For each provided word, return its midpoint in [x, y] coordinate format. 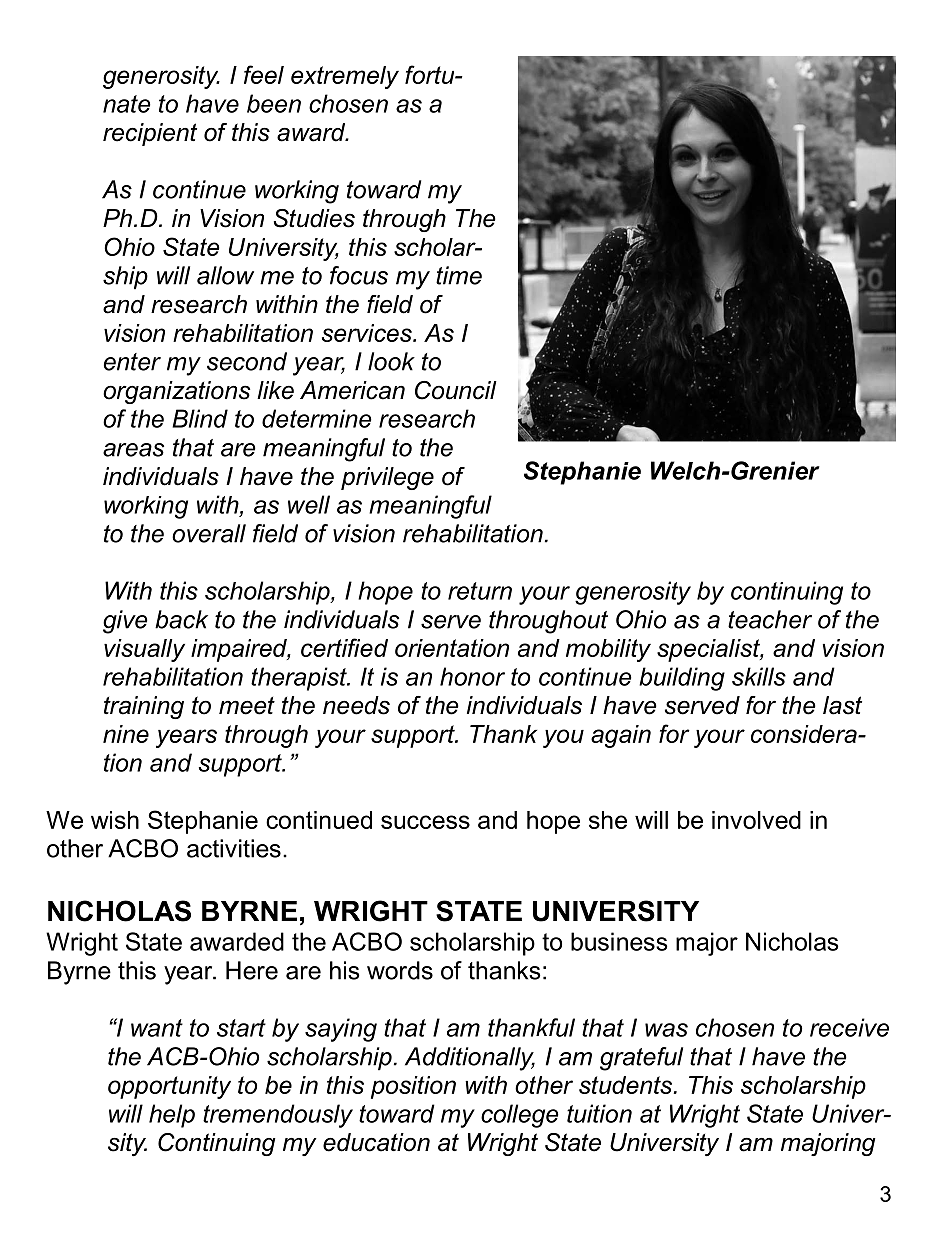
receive [849, 1027]
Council [456, 390]
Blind [200, 418]
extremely [345, 77]
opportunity [169, 1087]
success [425, 822]
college [520, 1116]
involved [756, 820]
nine [126, 734]
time [459, 275]
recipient [150, 134]
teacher [770, 619]
